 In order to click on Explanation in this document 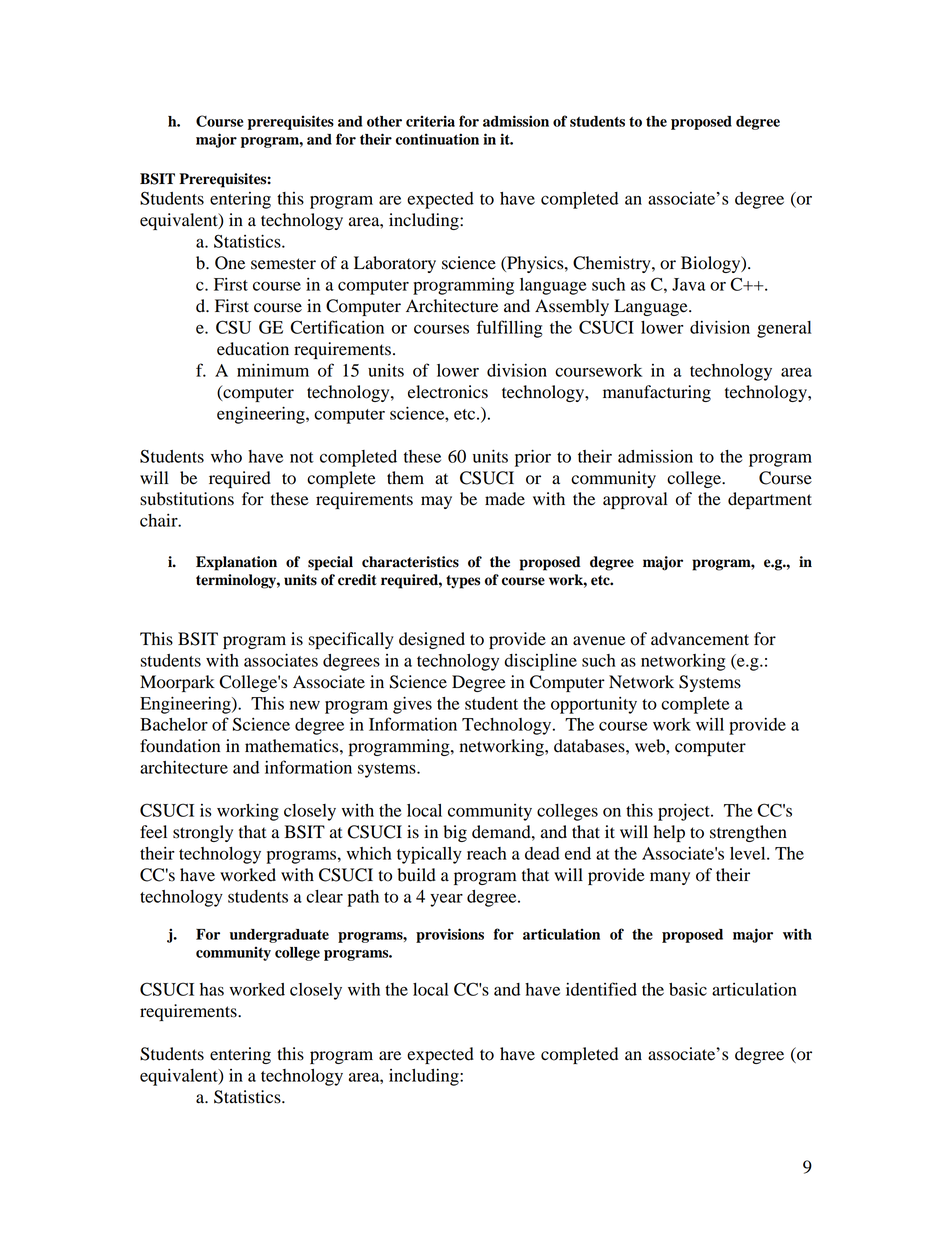, I will do `click(236, 563)`.
